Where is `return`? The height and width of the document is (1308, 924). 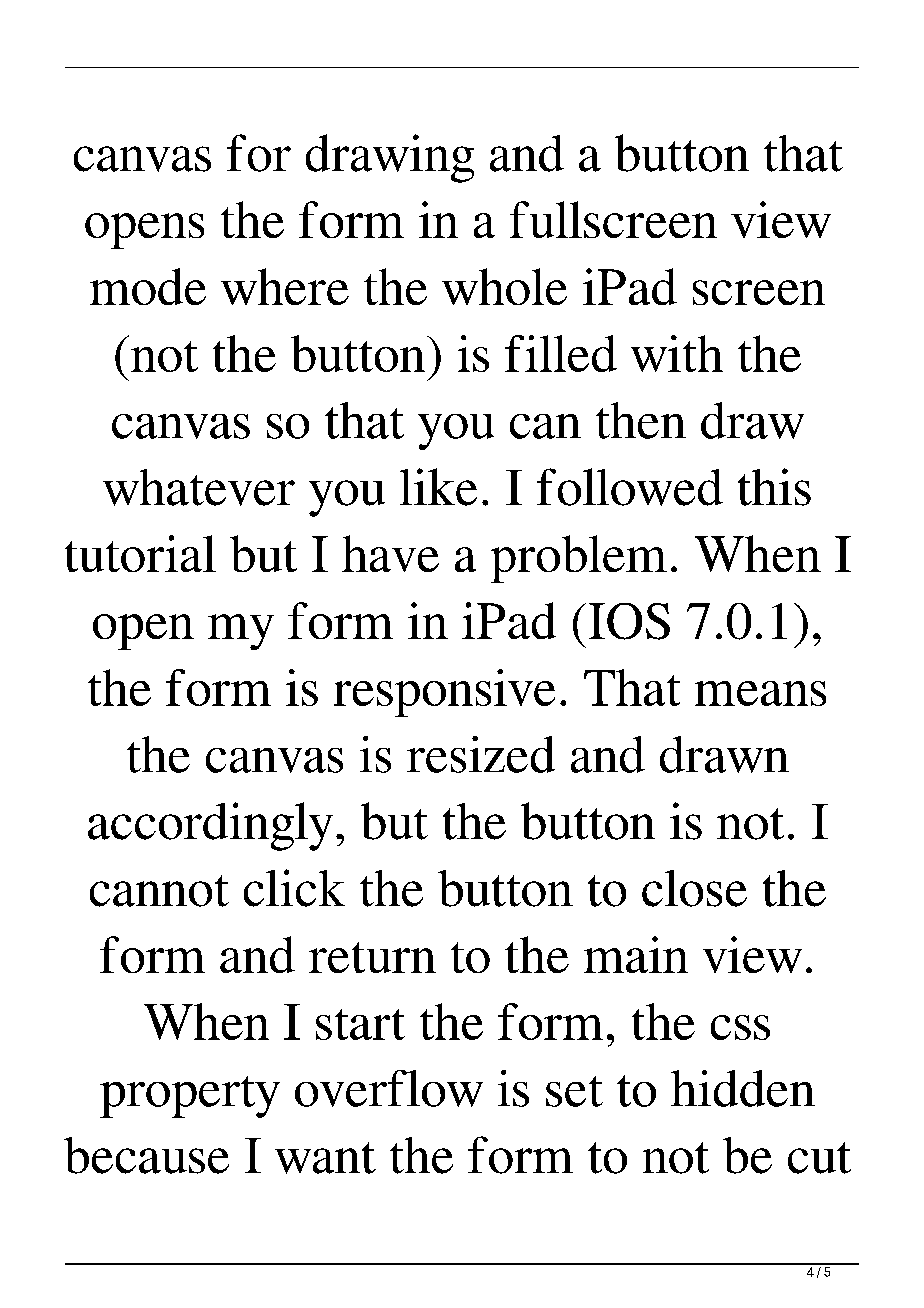 return is located at coordinates (372, 957).
